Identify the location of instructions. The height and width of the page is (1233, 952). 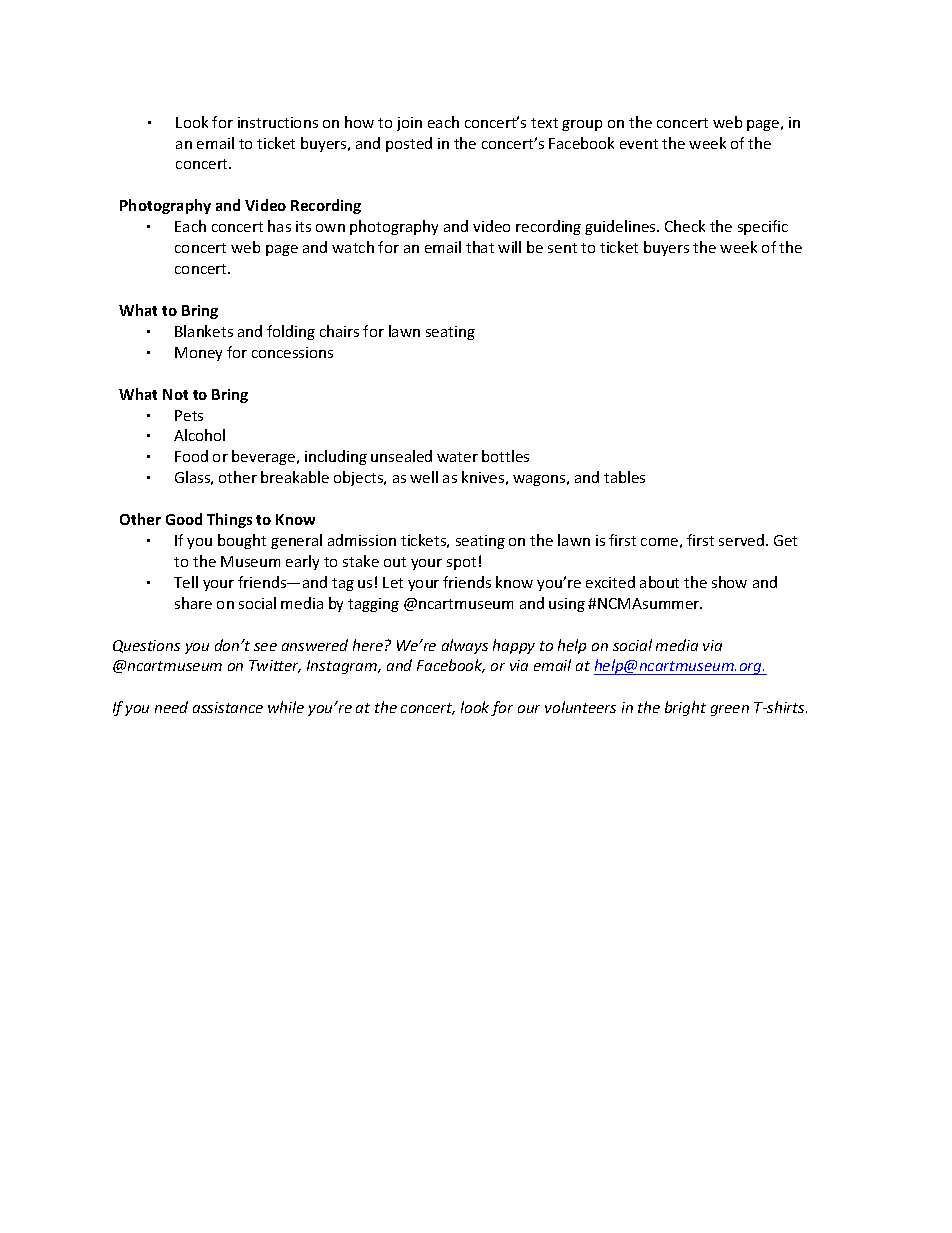
(278, 122).
